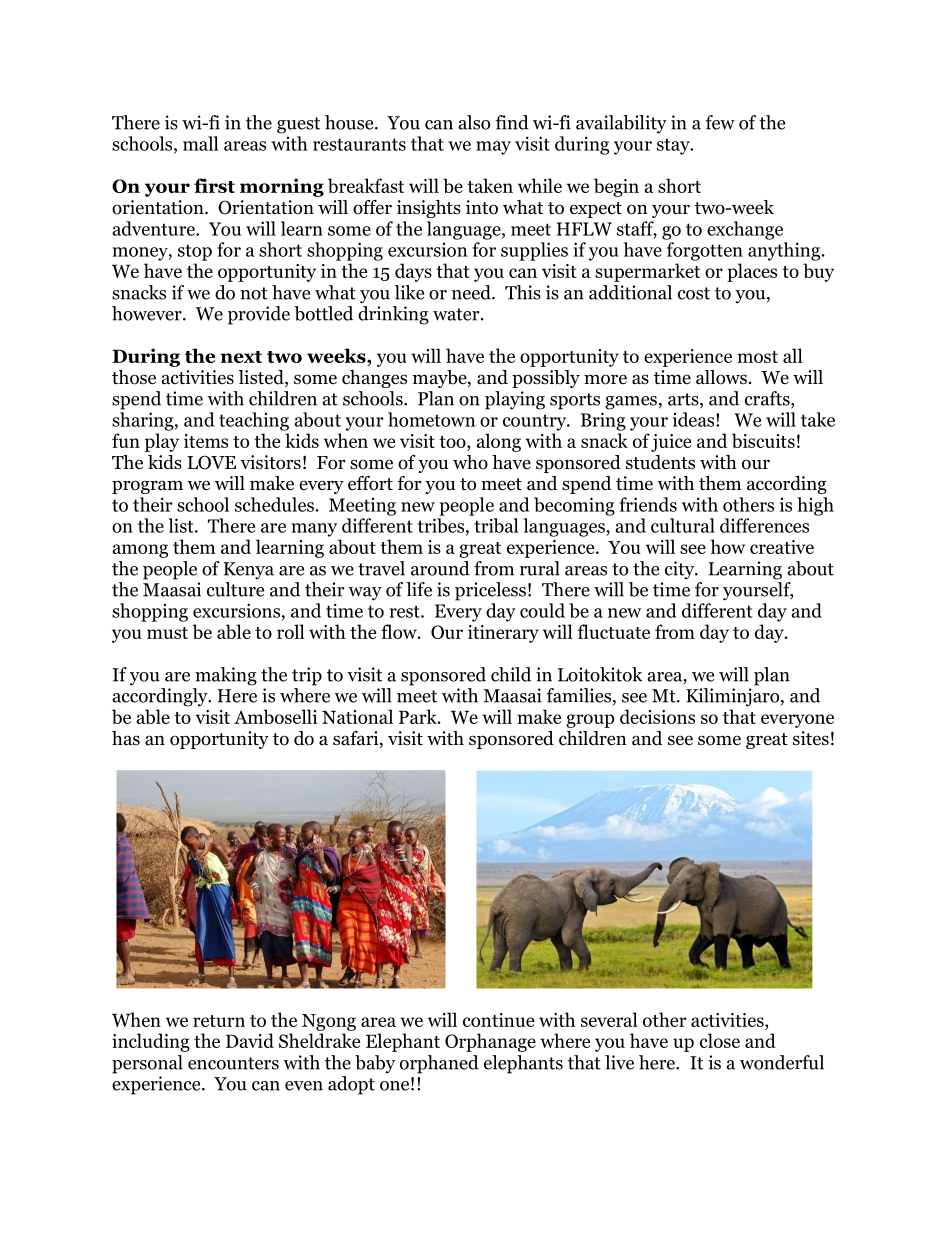  I want to click on close, so click(720, 1040).
